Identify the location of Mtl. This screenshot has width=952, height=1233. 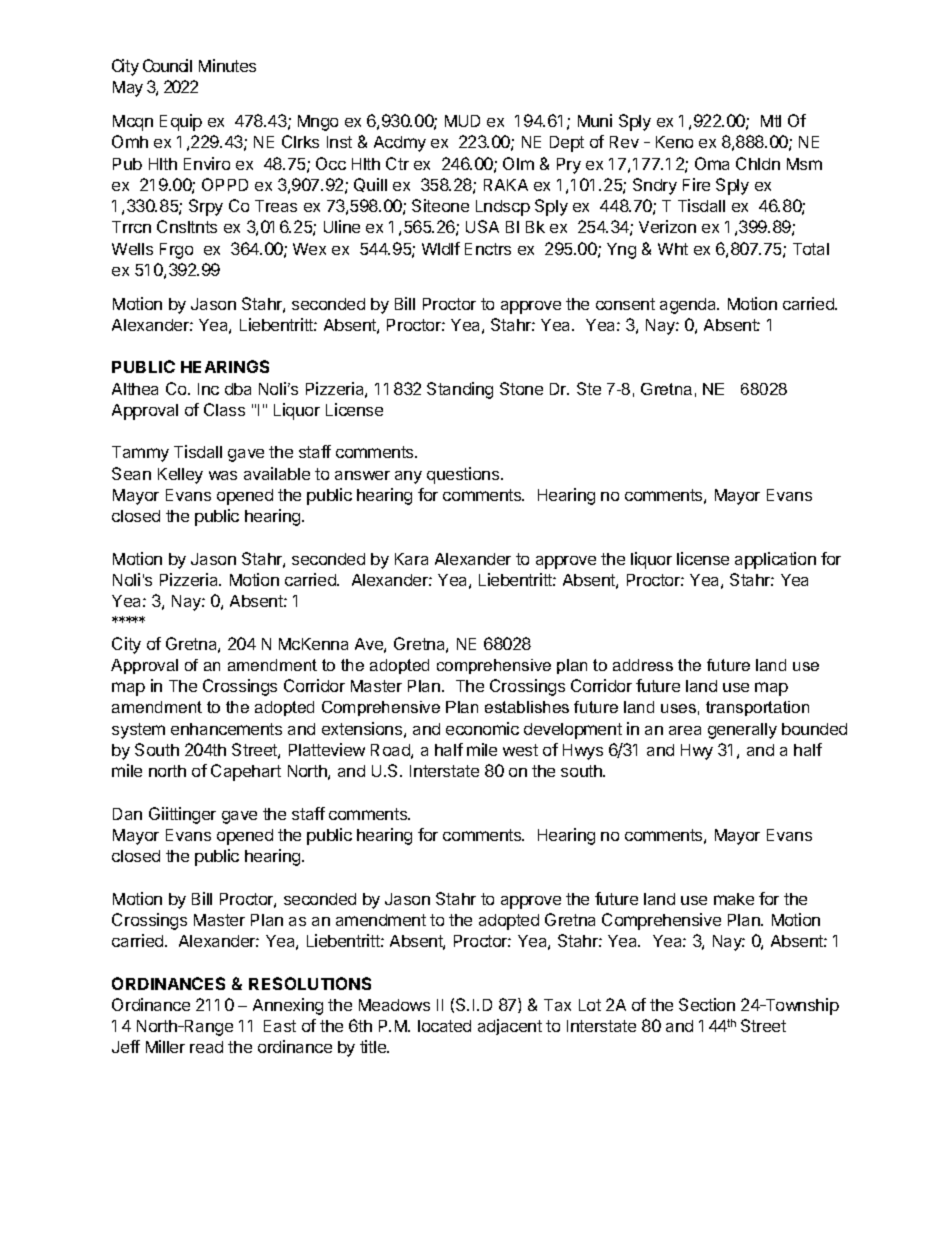
(771, 121).
